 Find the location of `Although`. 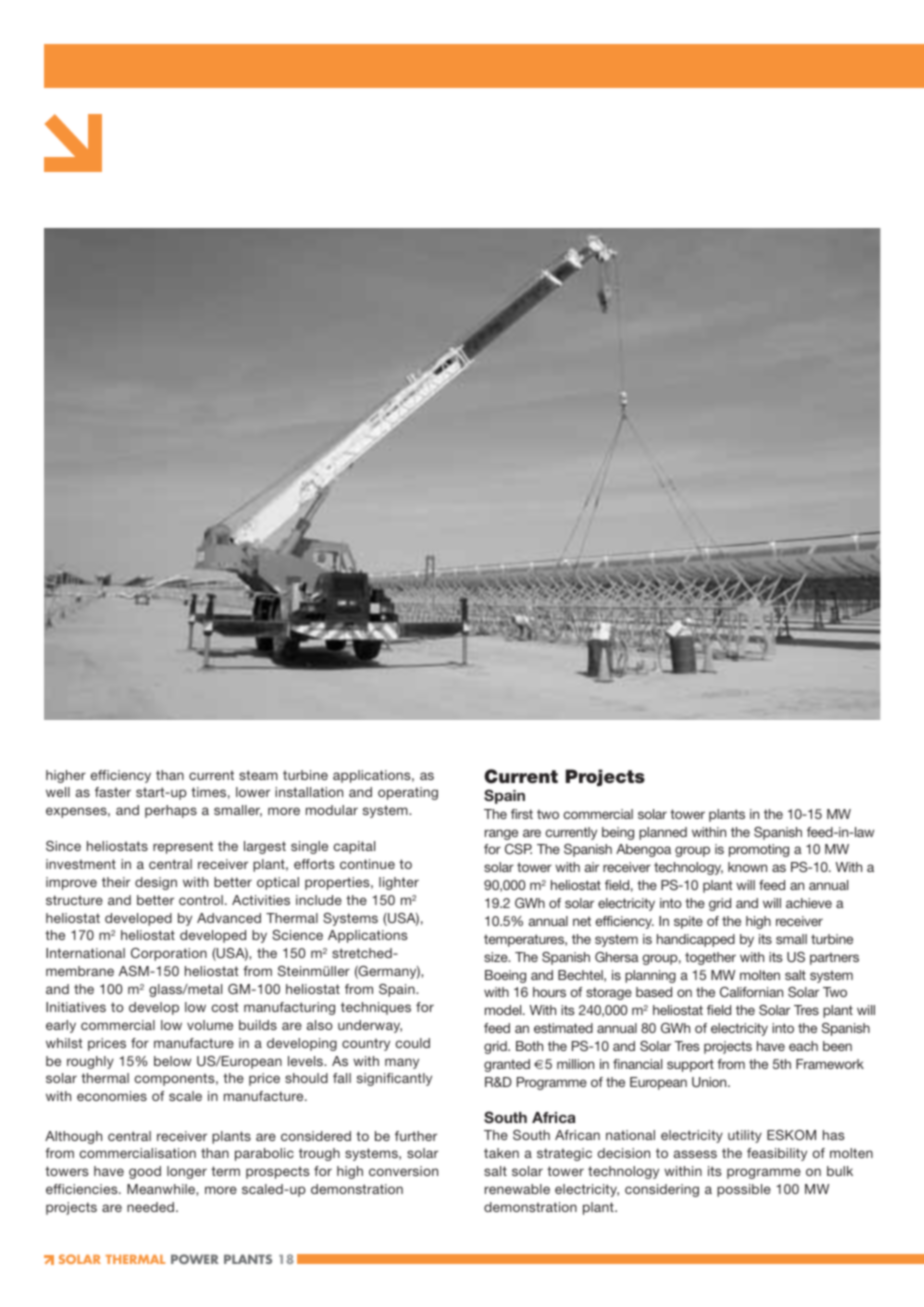

Although is located at coordinates (73, 1137).
